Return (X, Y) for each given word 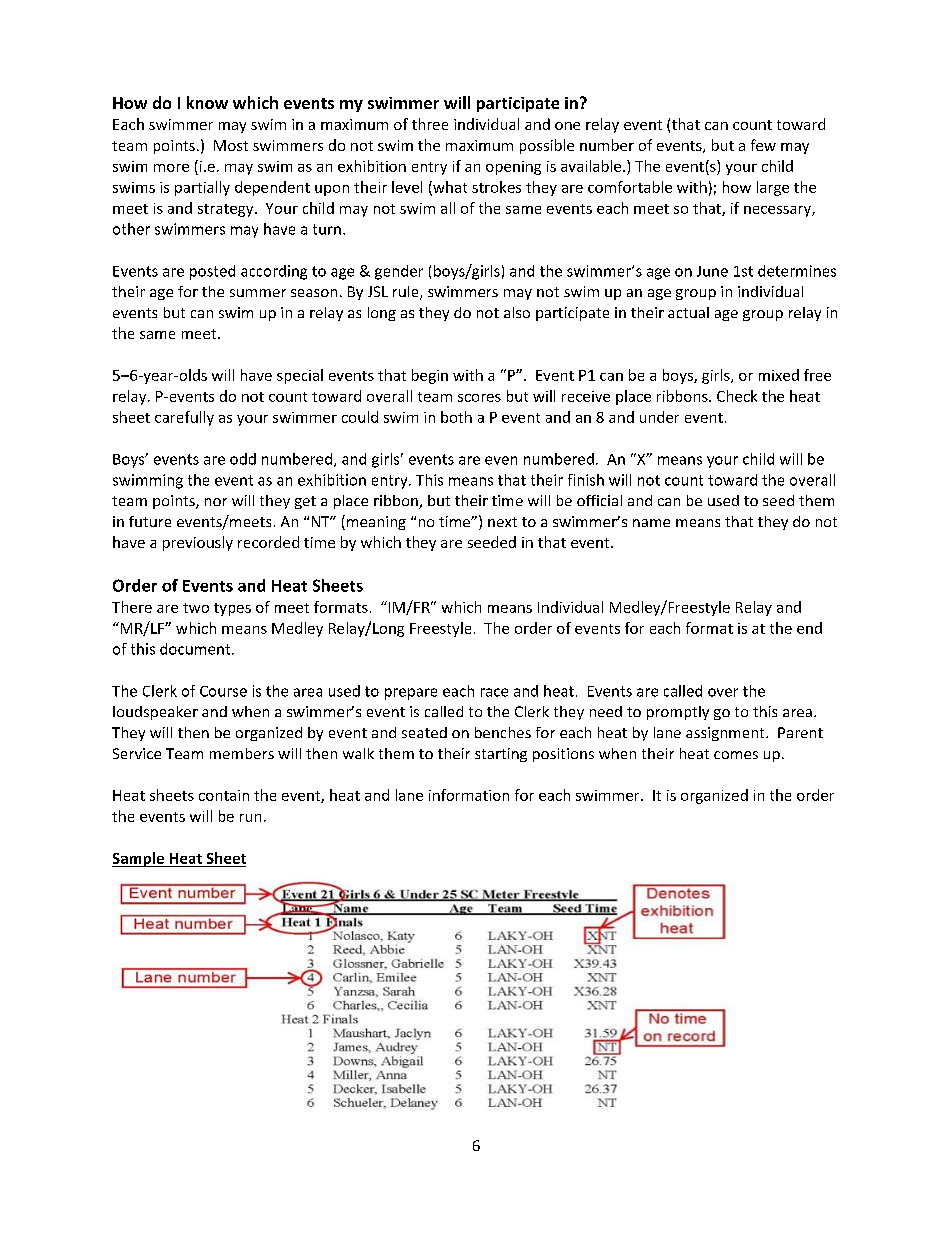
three (430, 124)
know (207, 102)
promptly (678, 713)
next (502, 522)
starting (501, 755)
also (517, 312)
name (651, 523)
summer (258, 293)
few (763, 145)
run (250, 818)
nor (216, 502)
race (494, 692)
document (196, 649)
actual (688, 312)
